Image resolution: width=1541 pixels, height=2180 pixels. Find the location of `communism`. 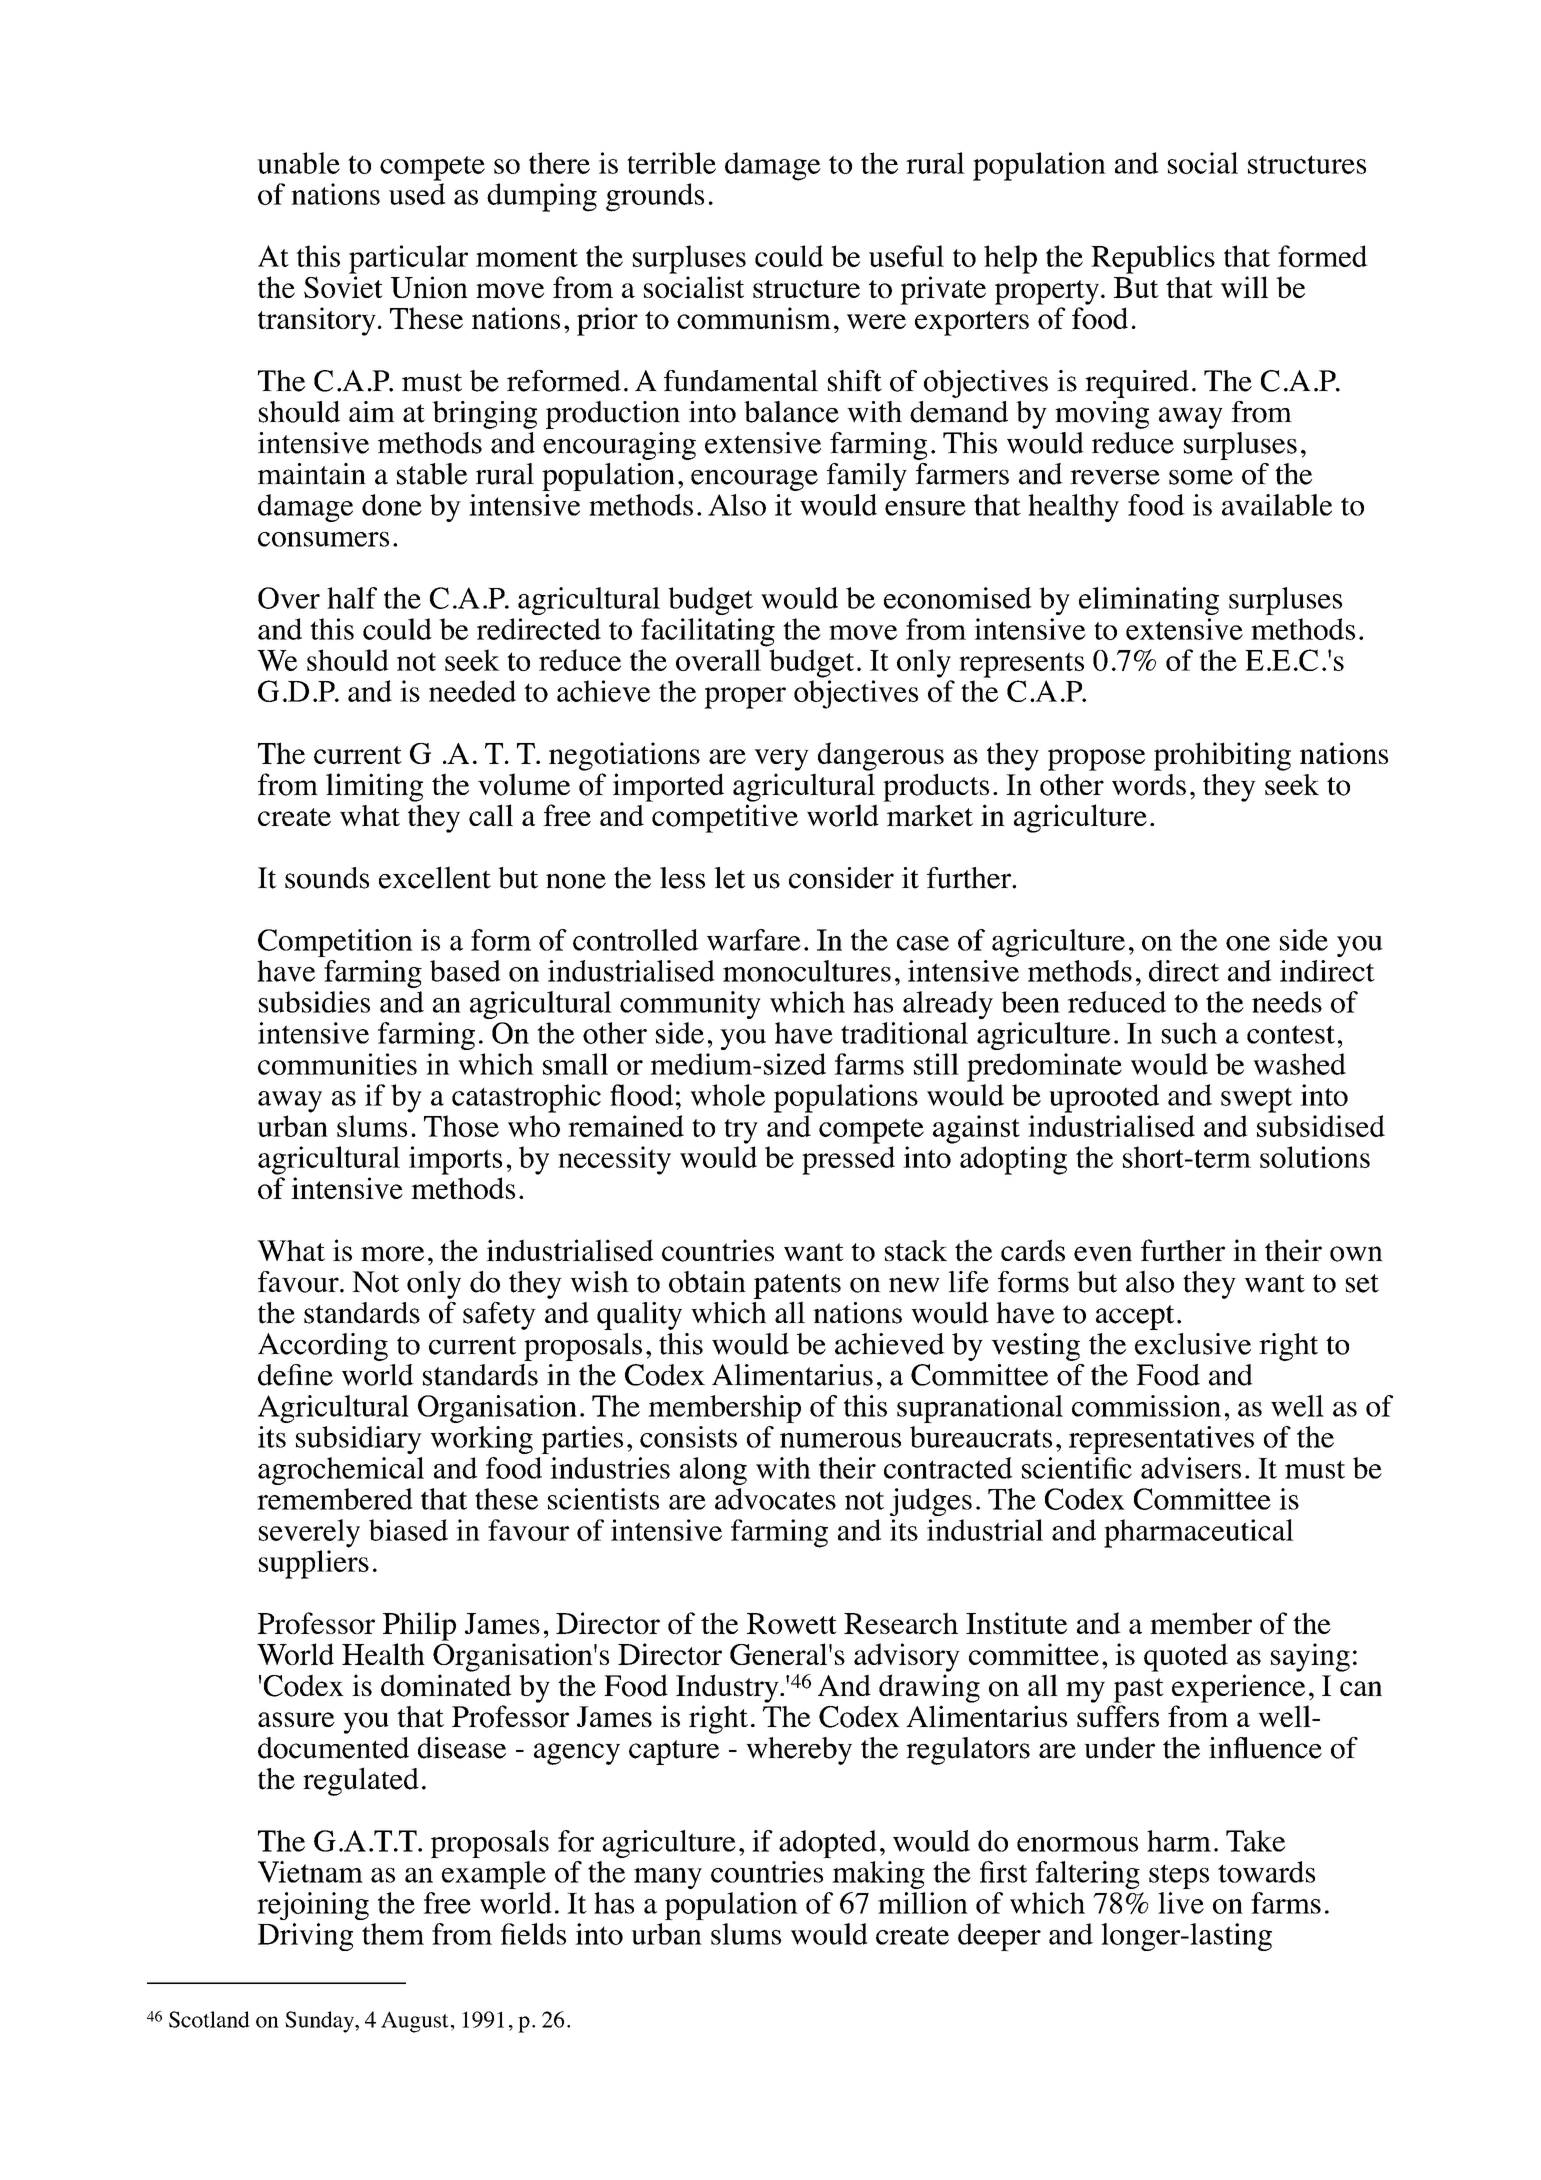

communism is located at coordinates (754, 318).
